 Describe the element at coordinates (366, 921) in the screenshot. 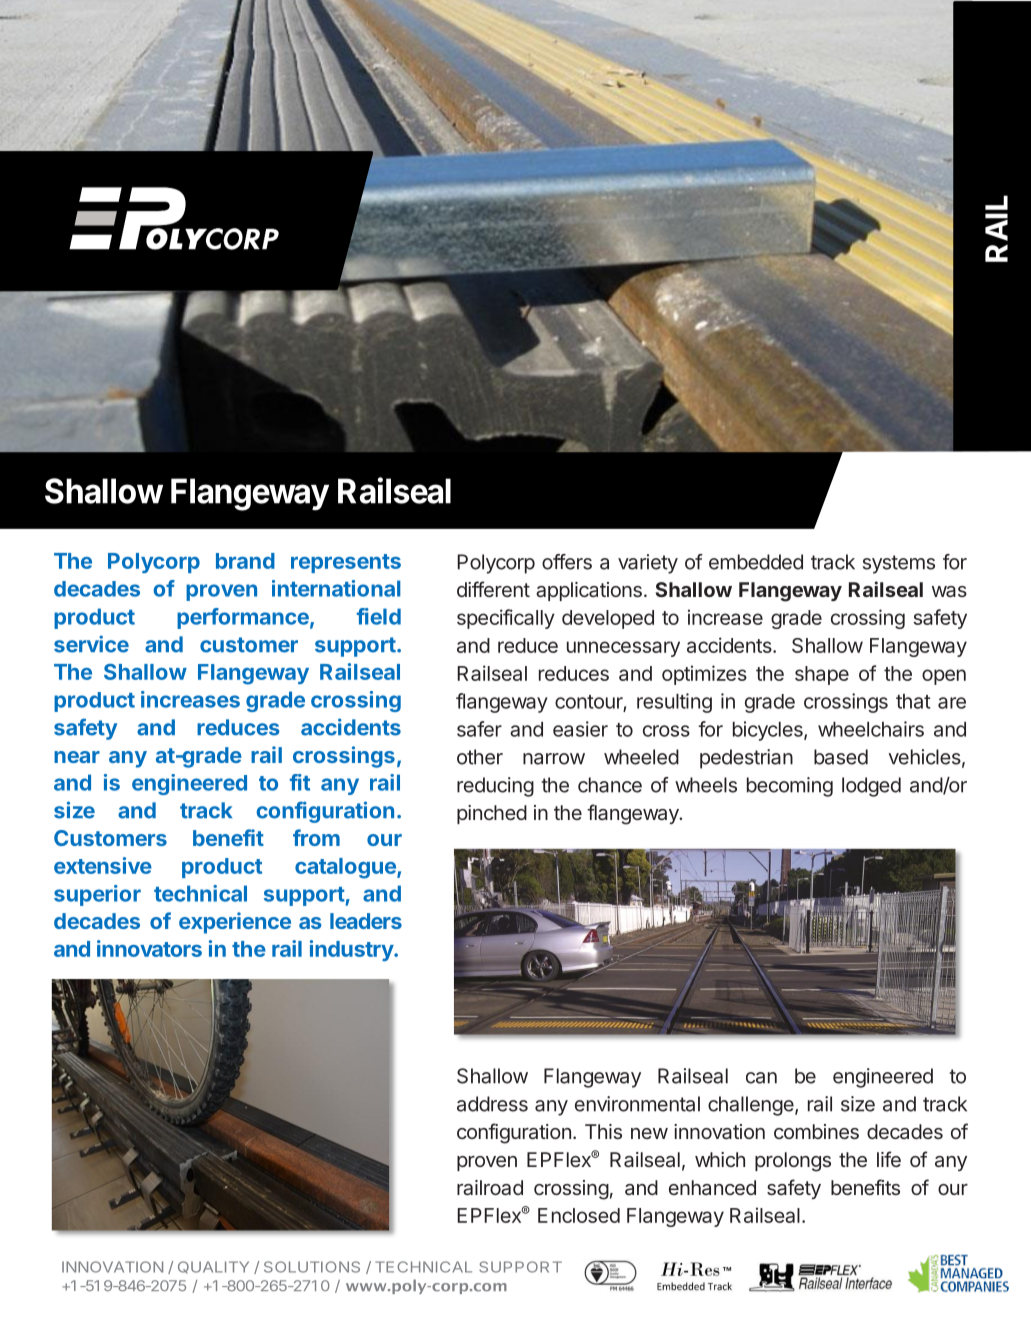

I see `leaders` at that location.
